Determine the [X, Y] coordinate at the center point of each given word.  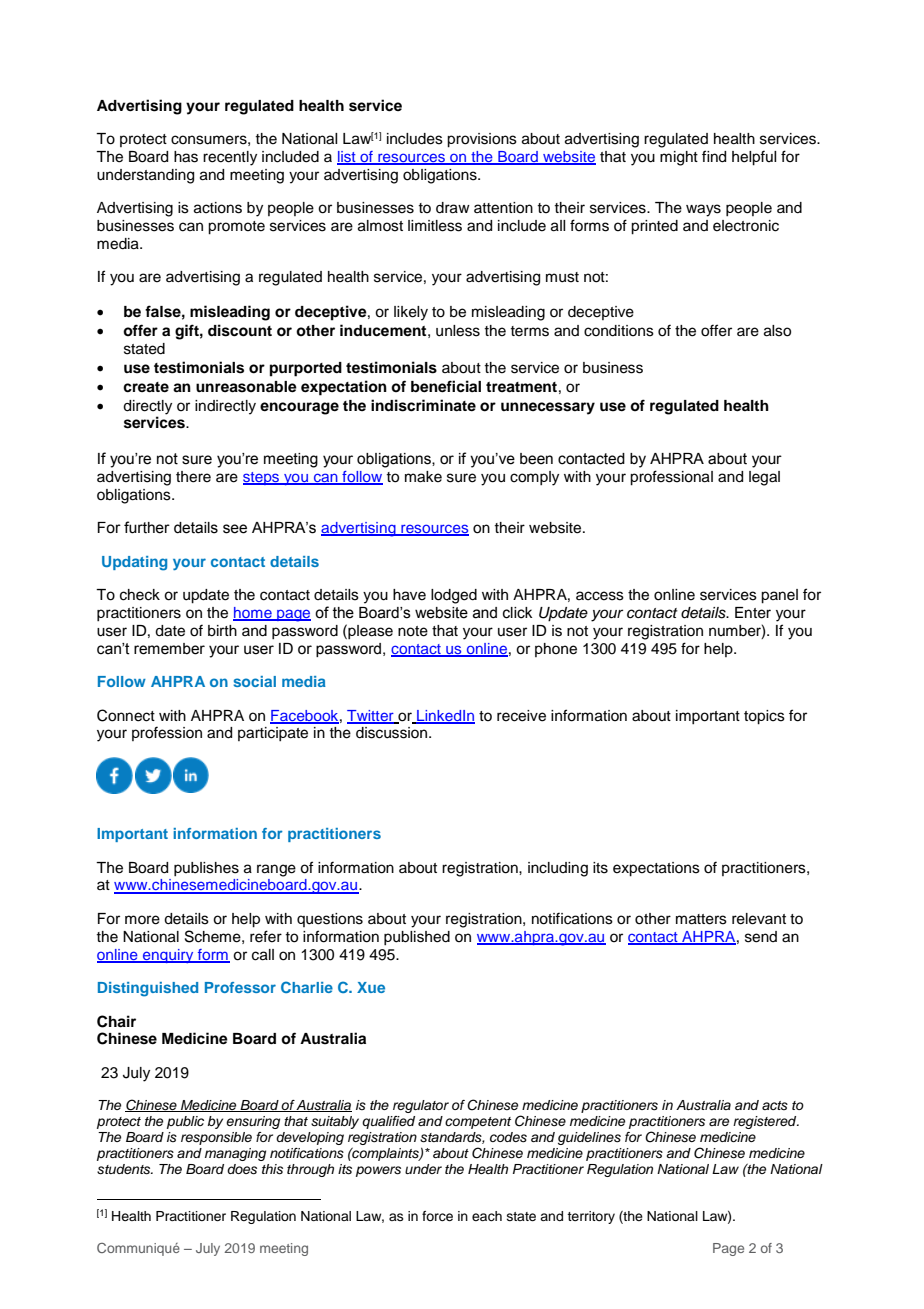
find [714, 156]
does [242, 1169]
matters [701, 919]
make [423, 477]
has [186, 157]
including [558, 869]
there [193, 477]
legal [764, 478]
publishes [206, 869]
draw [453, 208]
